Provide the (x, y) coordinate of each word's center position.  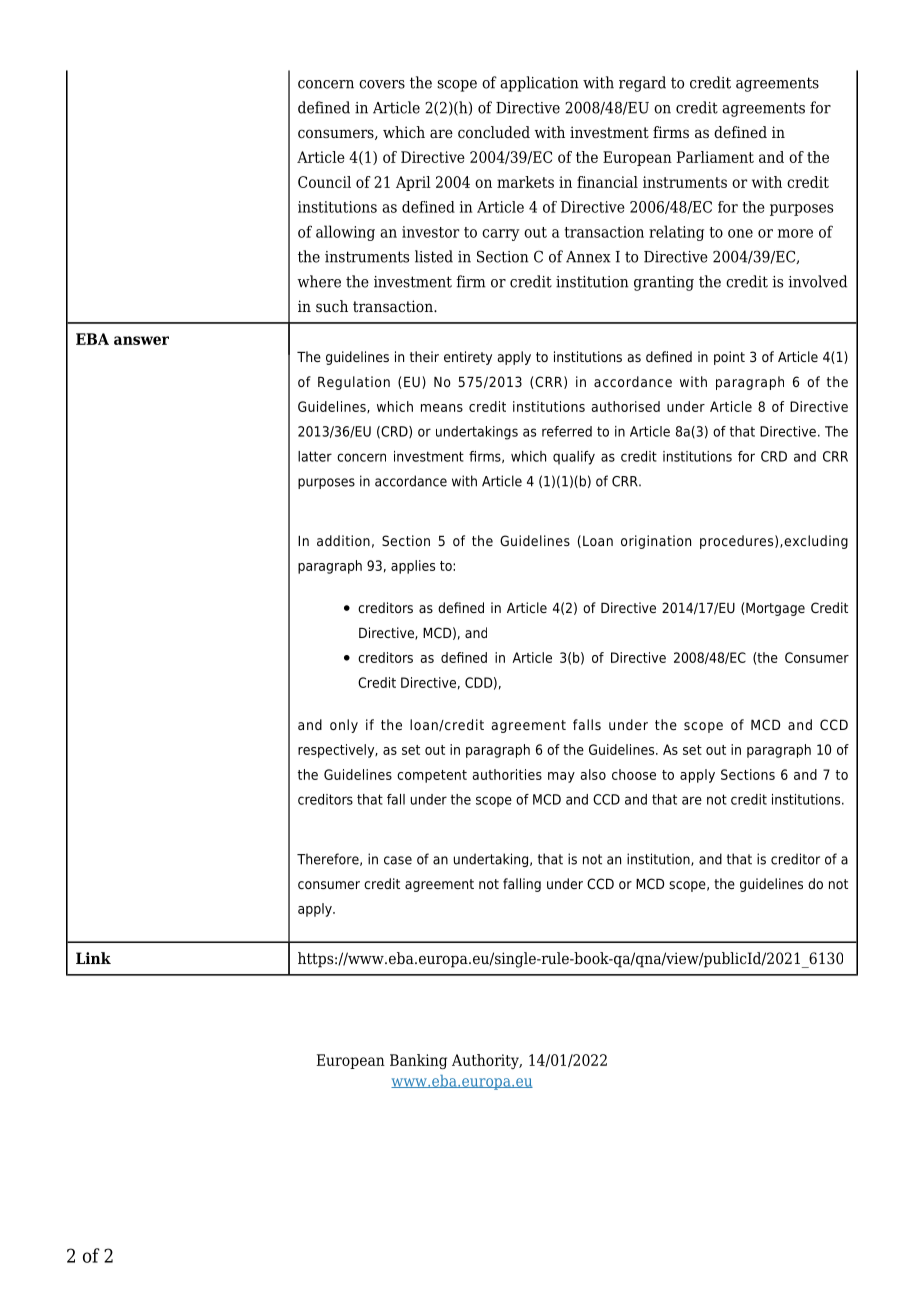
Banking (418, 1061)
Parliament (715, 157)
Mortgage (775, 609)
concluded (494, 132)
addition (343, 540)
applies (413, 567)
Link (93, 958)
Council (324, 182)
